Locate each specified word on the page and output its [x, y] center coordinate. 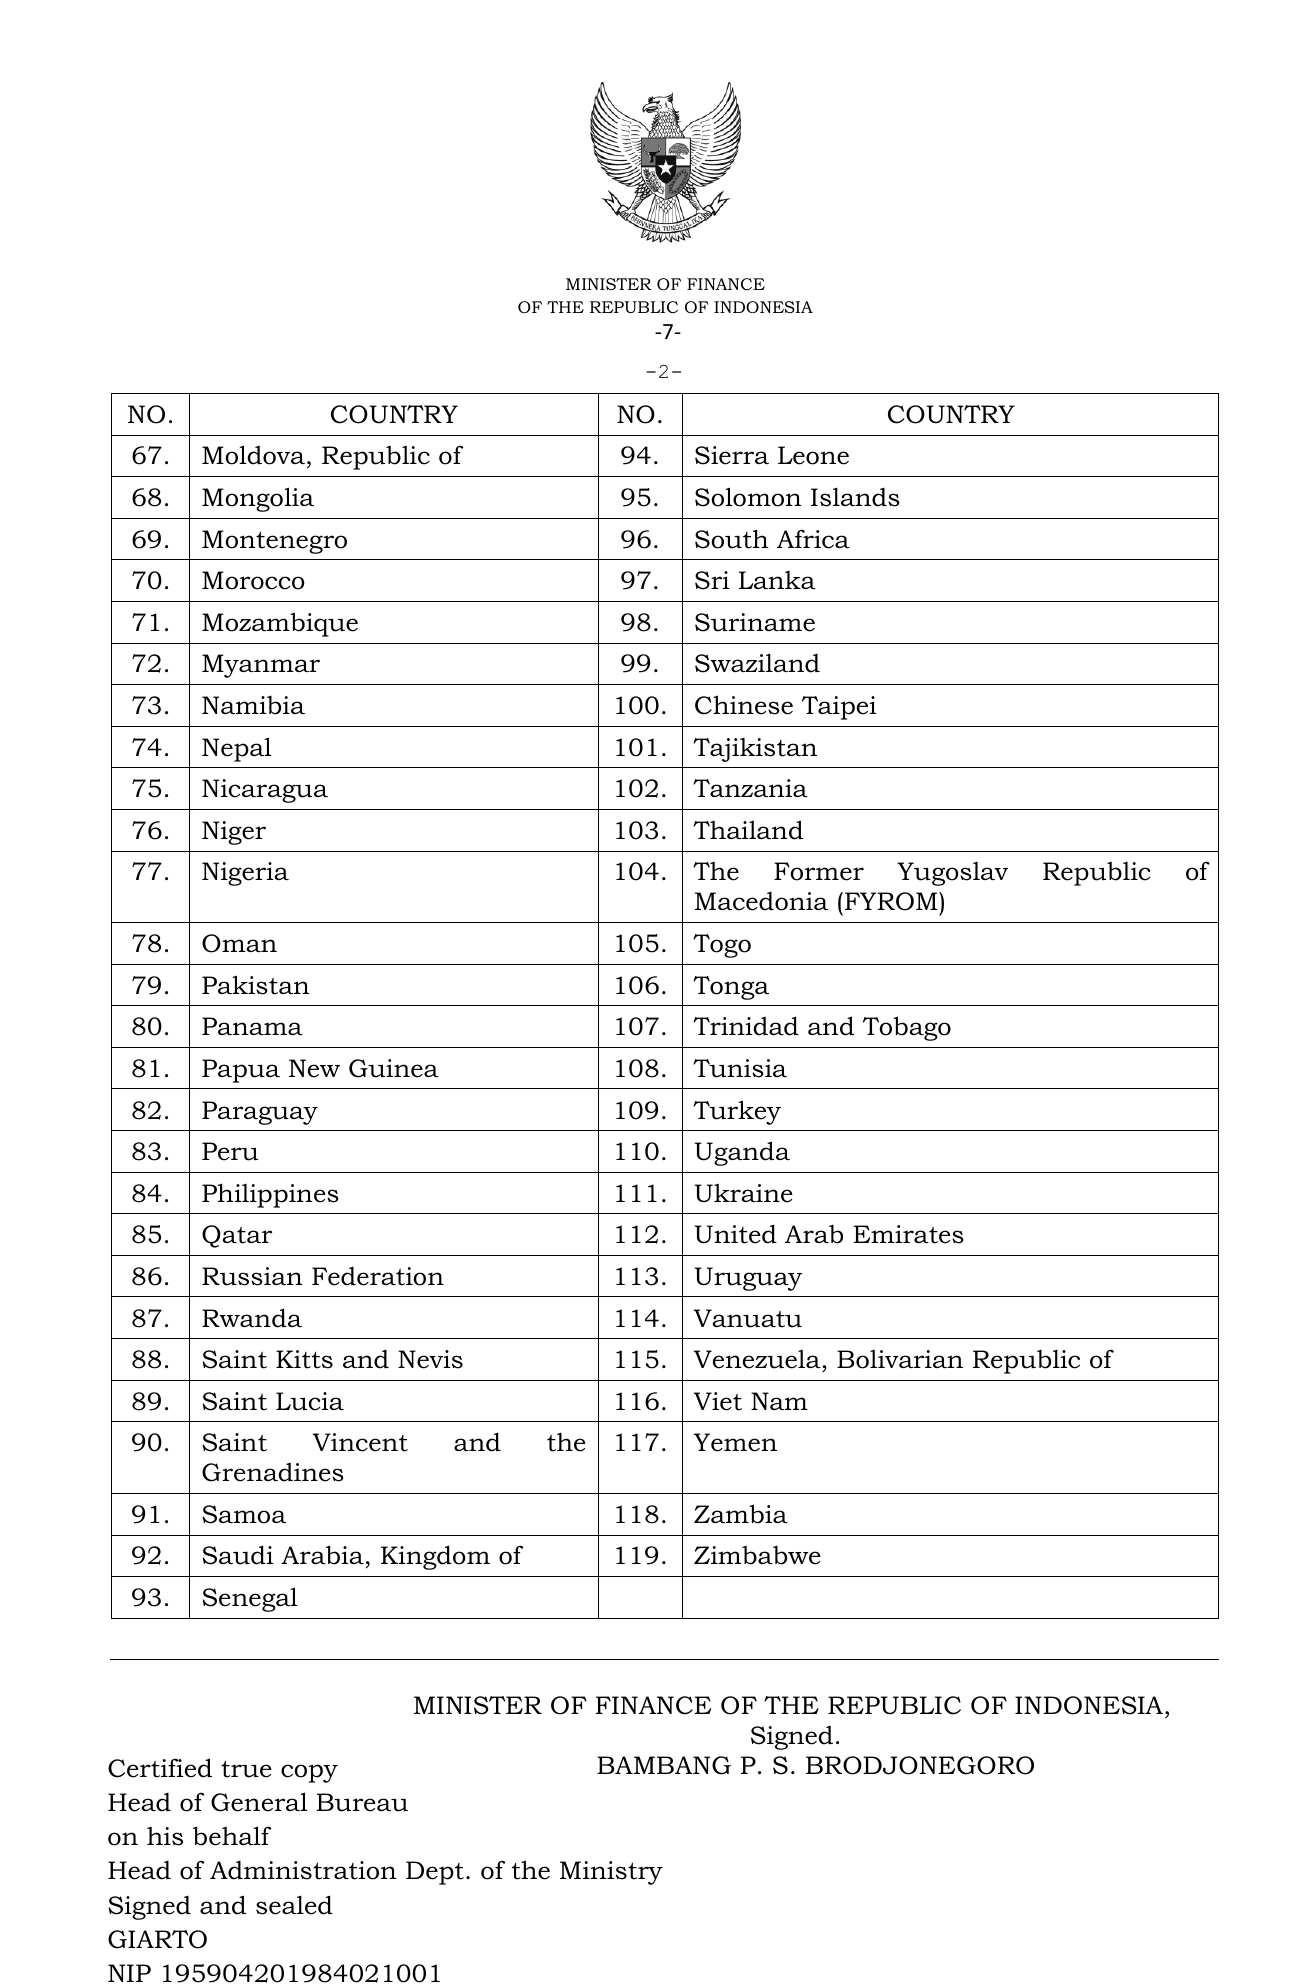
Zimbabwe [757, 1555]
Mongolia [258, 499]
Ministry [611, 1873]
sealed [294, 1905]
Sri [712, 580]
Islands [855, 497]
